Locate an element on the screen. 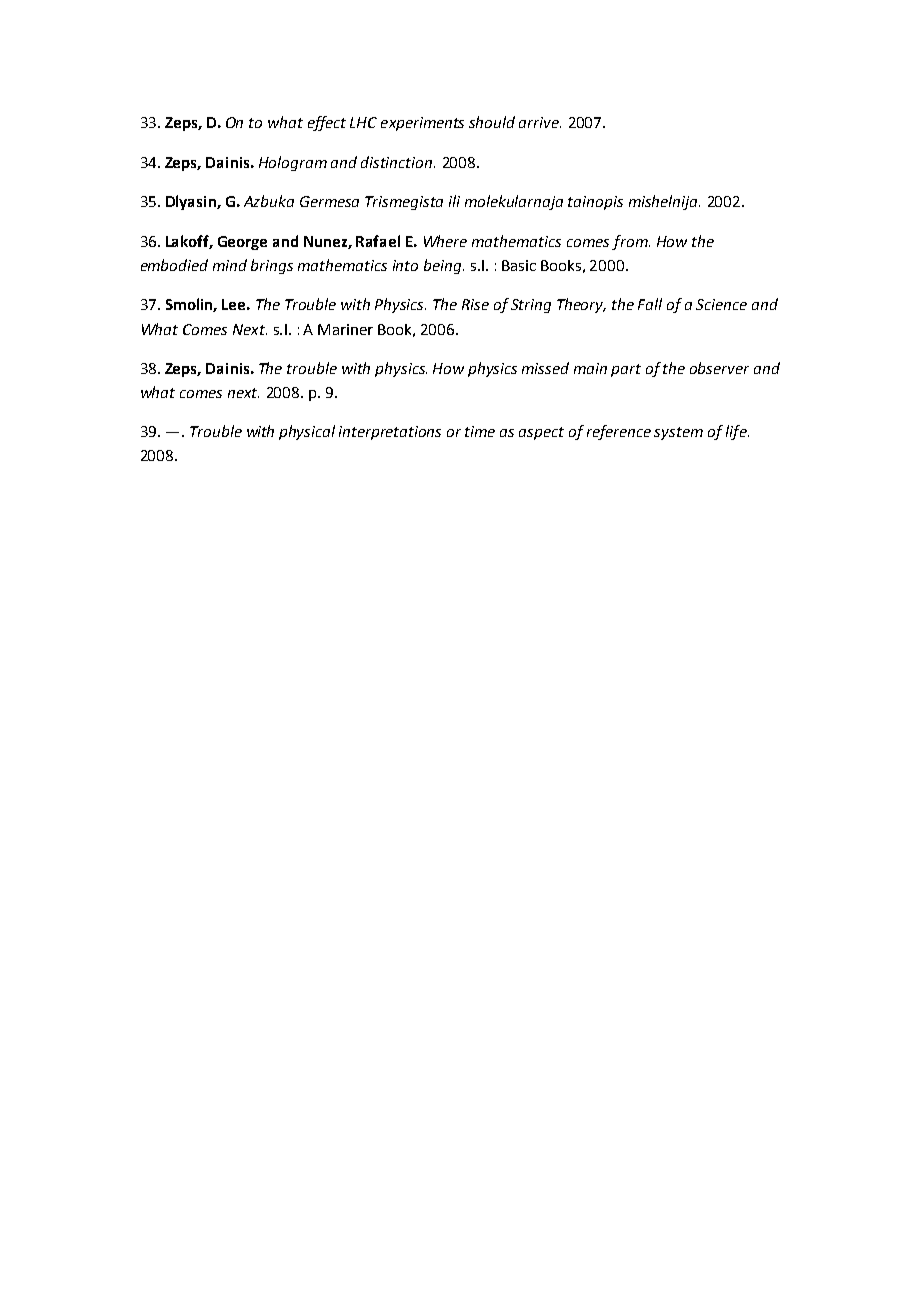  from is located at coordinates (631, 242).
